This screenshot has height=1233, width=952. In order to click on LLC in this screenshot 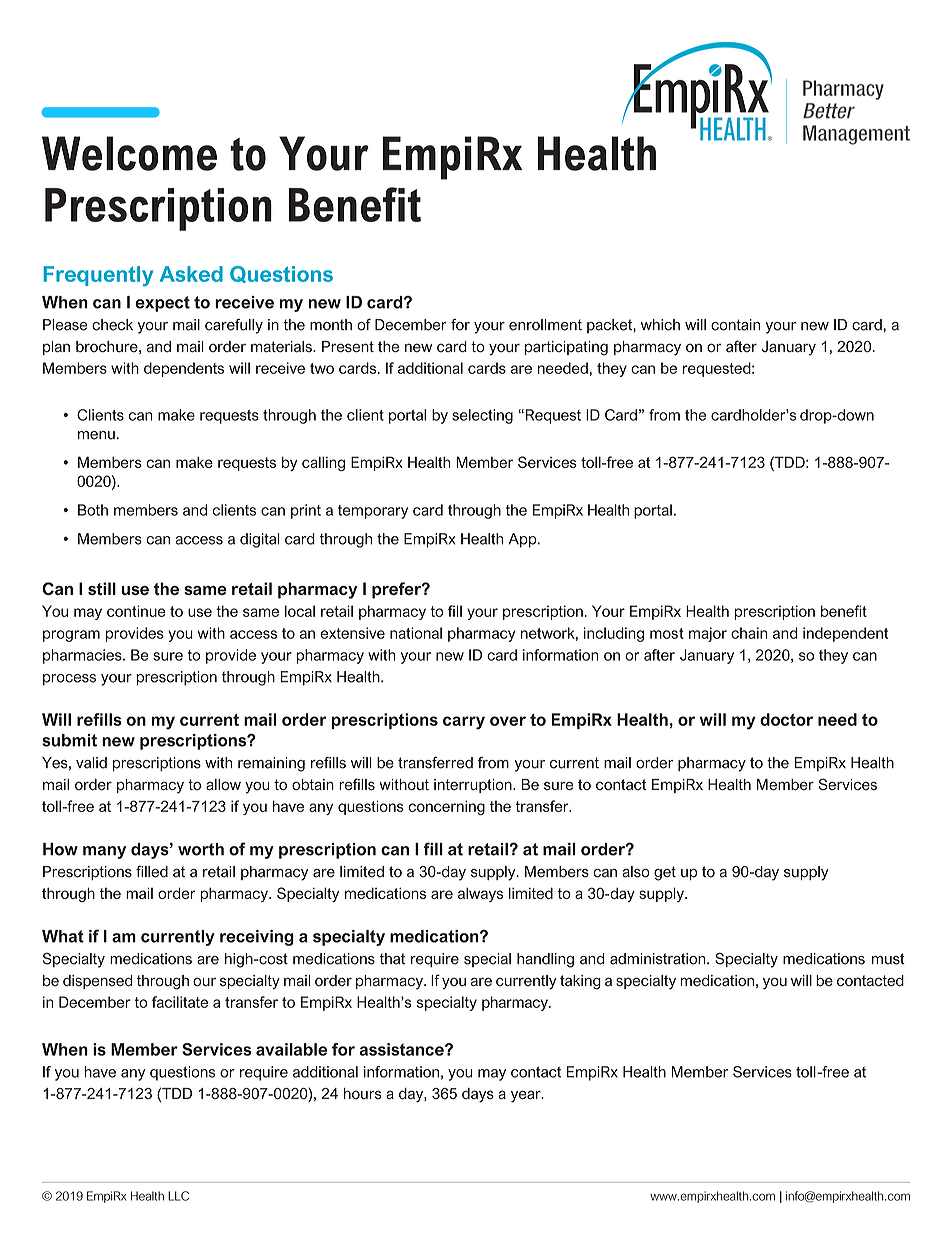, I will do `click(178, 1196)`.
